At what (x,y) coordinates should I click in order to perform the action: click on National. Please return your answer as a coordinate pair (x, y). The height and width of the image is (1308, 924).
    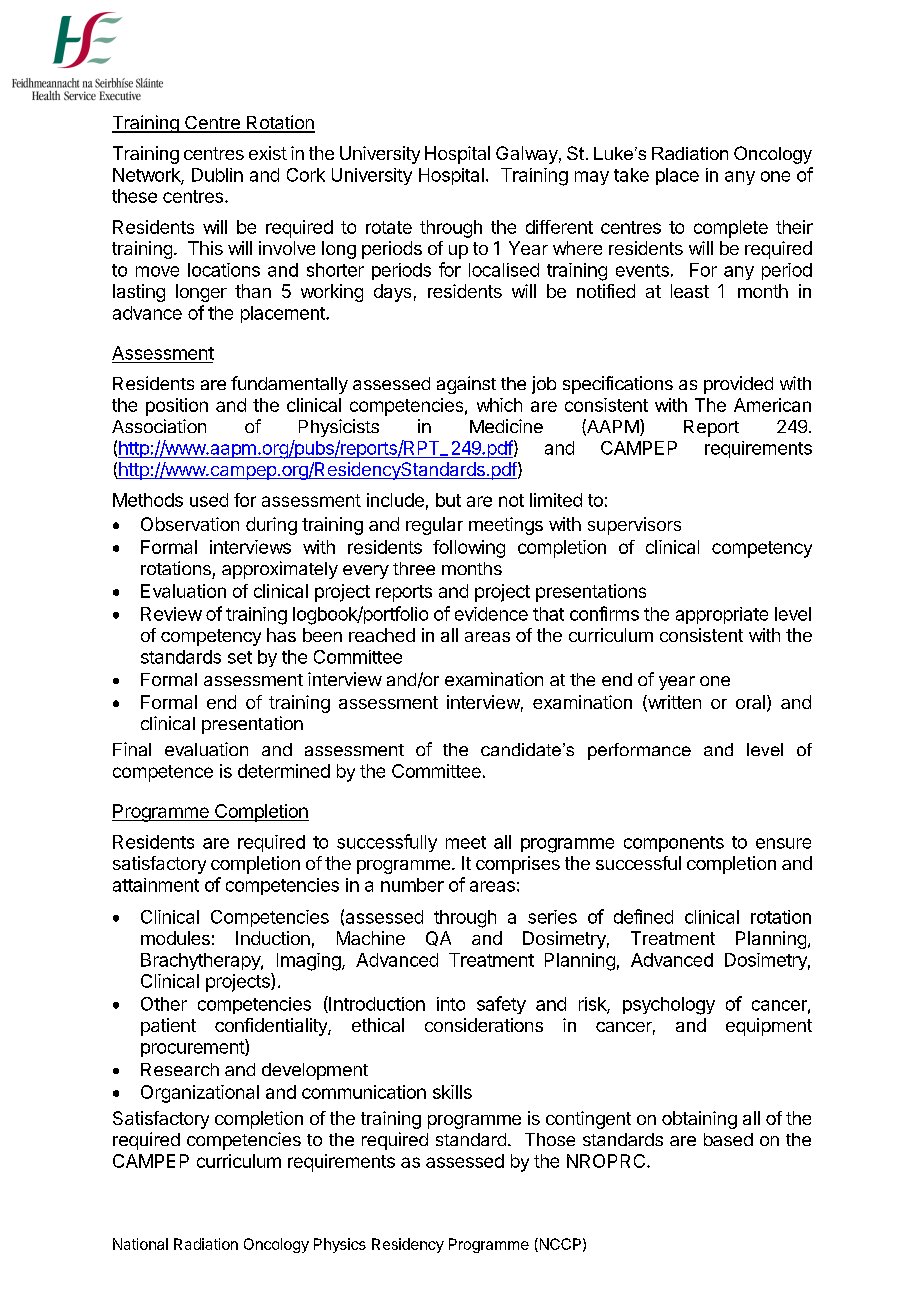
    Looking at the image, I should click on (140, 1244).
